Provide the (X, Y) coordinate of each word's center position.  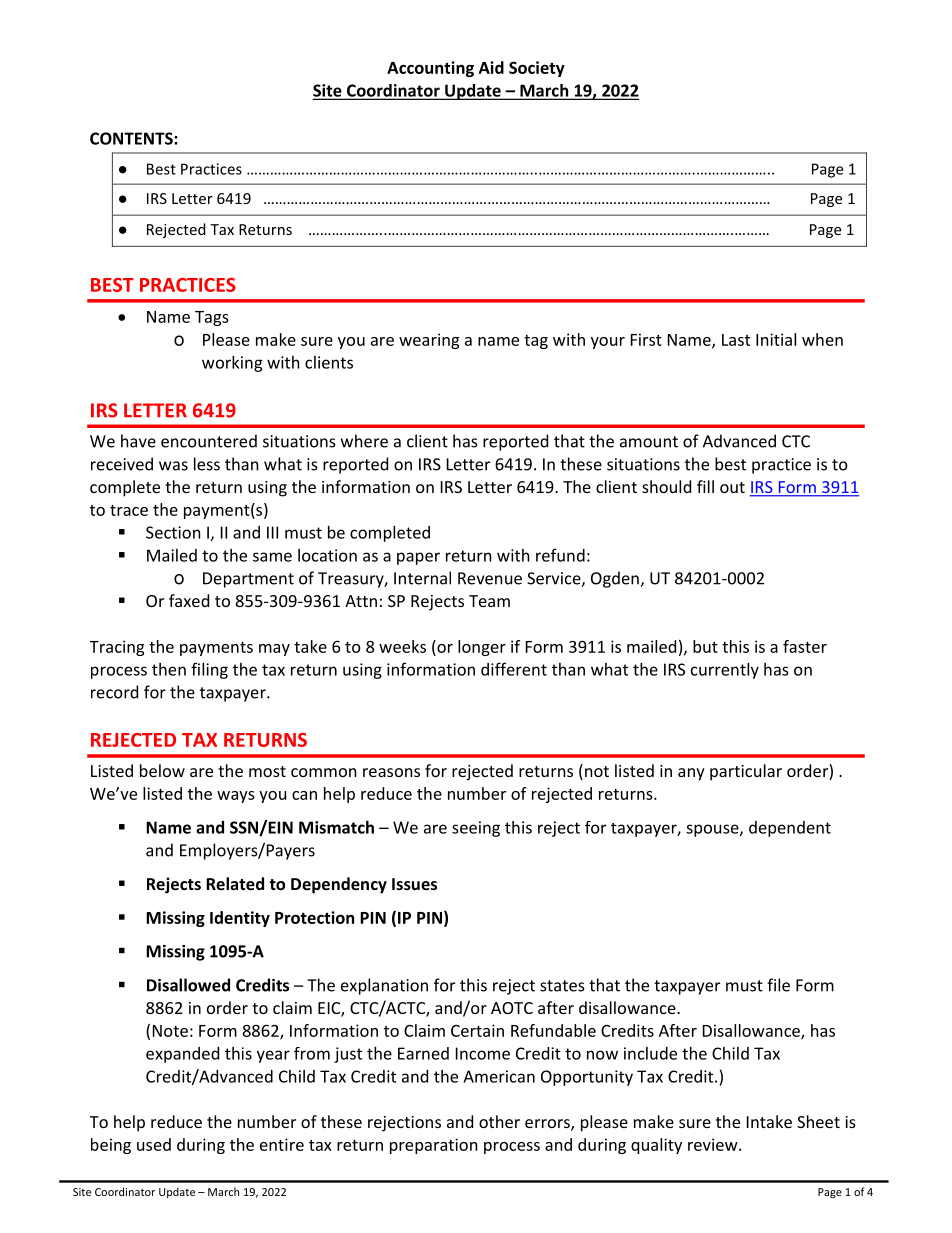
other (499, 1121)
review (714, 1144)
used (154, 1144)
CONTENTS (132, 138)
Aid (491, 67)
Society (537, 69)
